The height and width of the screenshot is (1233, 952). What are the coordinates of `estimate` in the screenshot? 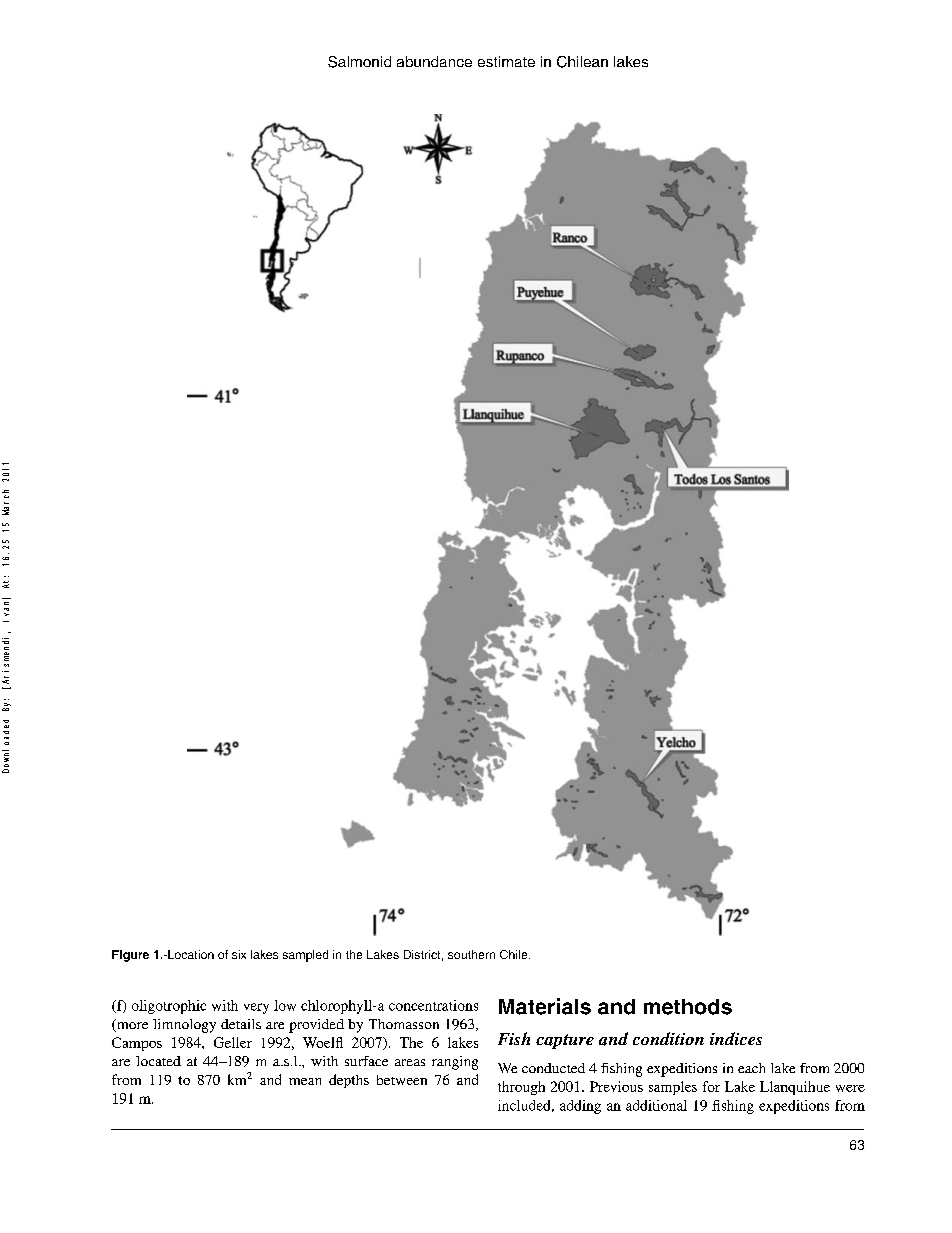 It's located at (506, 61).
